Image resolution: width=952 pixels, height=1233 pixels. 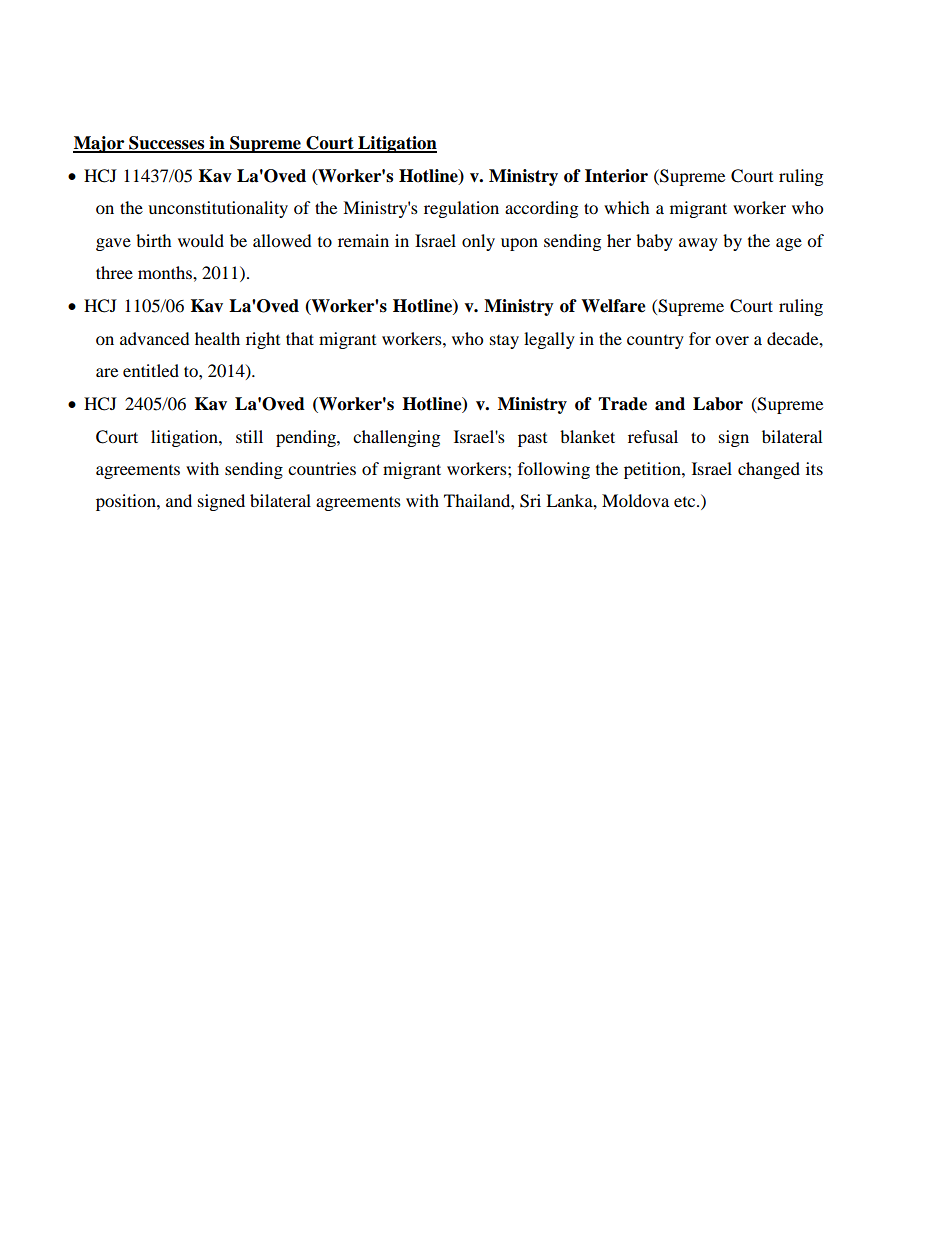 I want to click on only, so click(x=478, y=242).
